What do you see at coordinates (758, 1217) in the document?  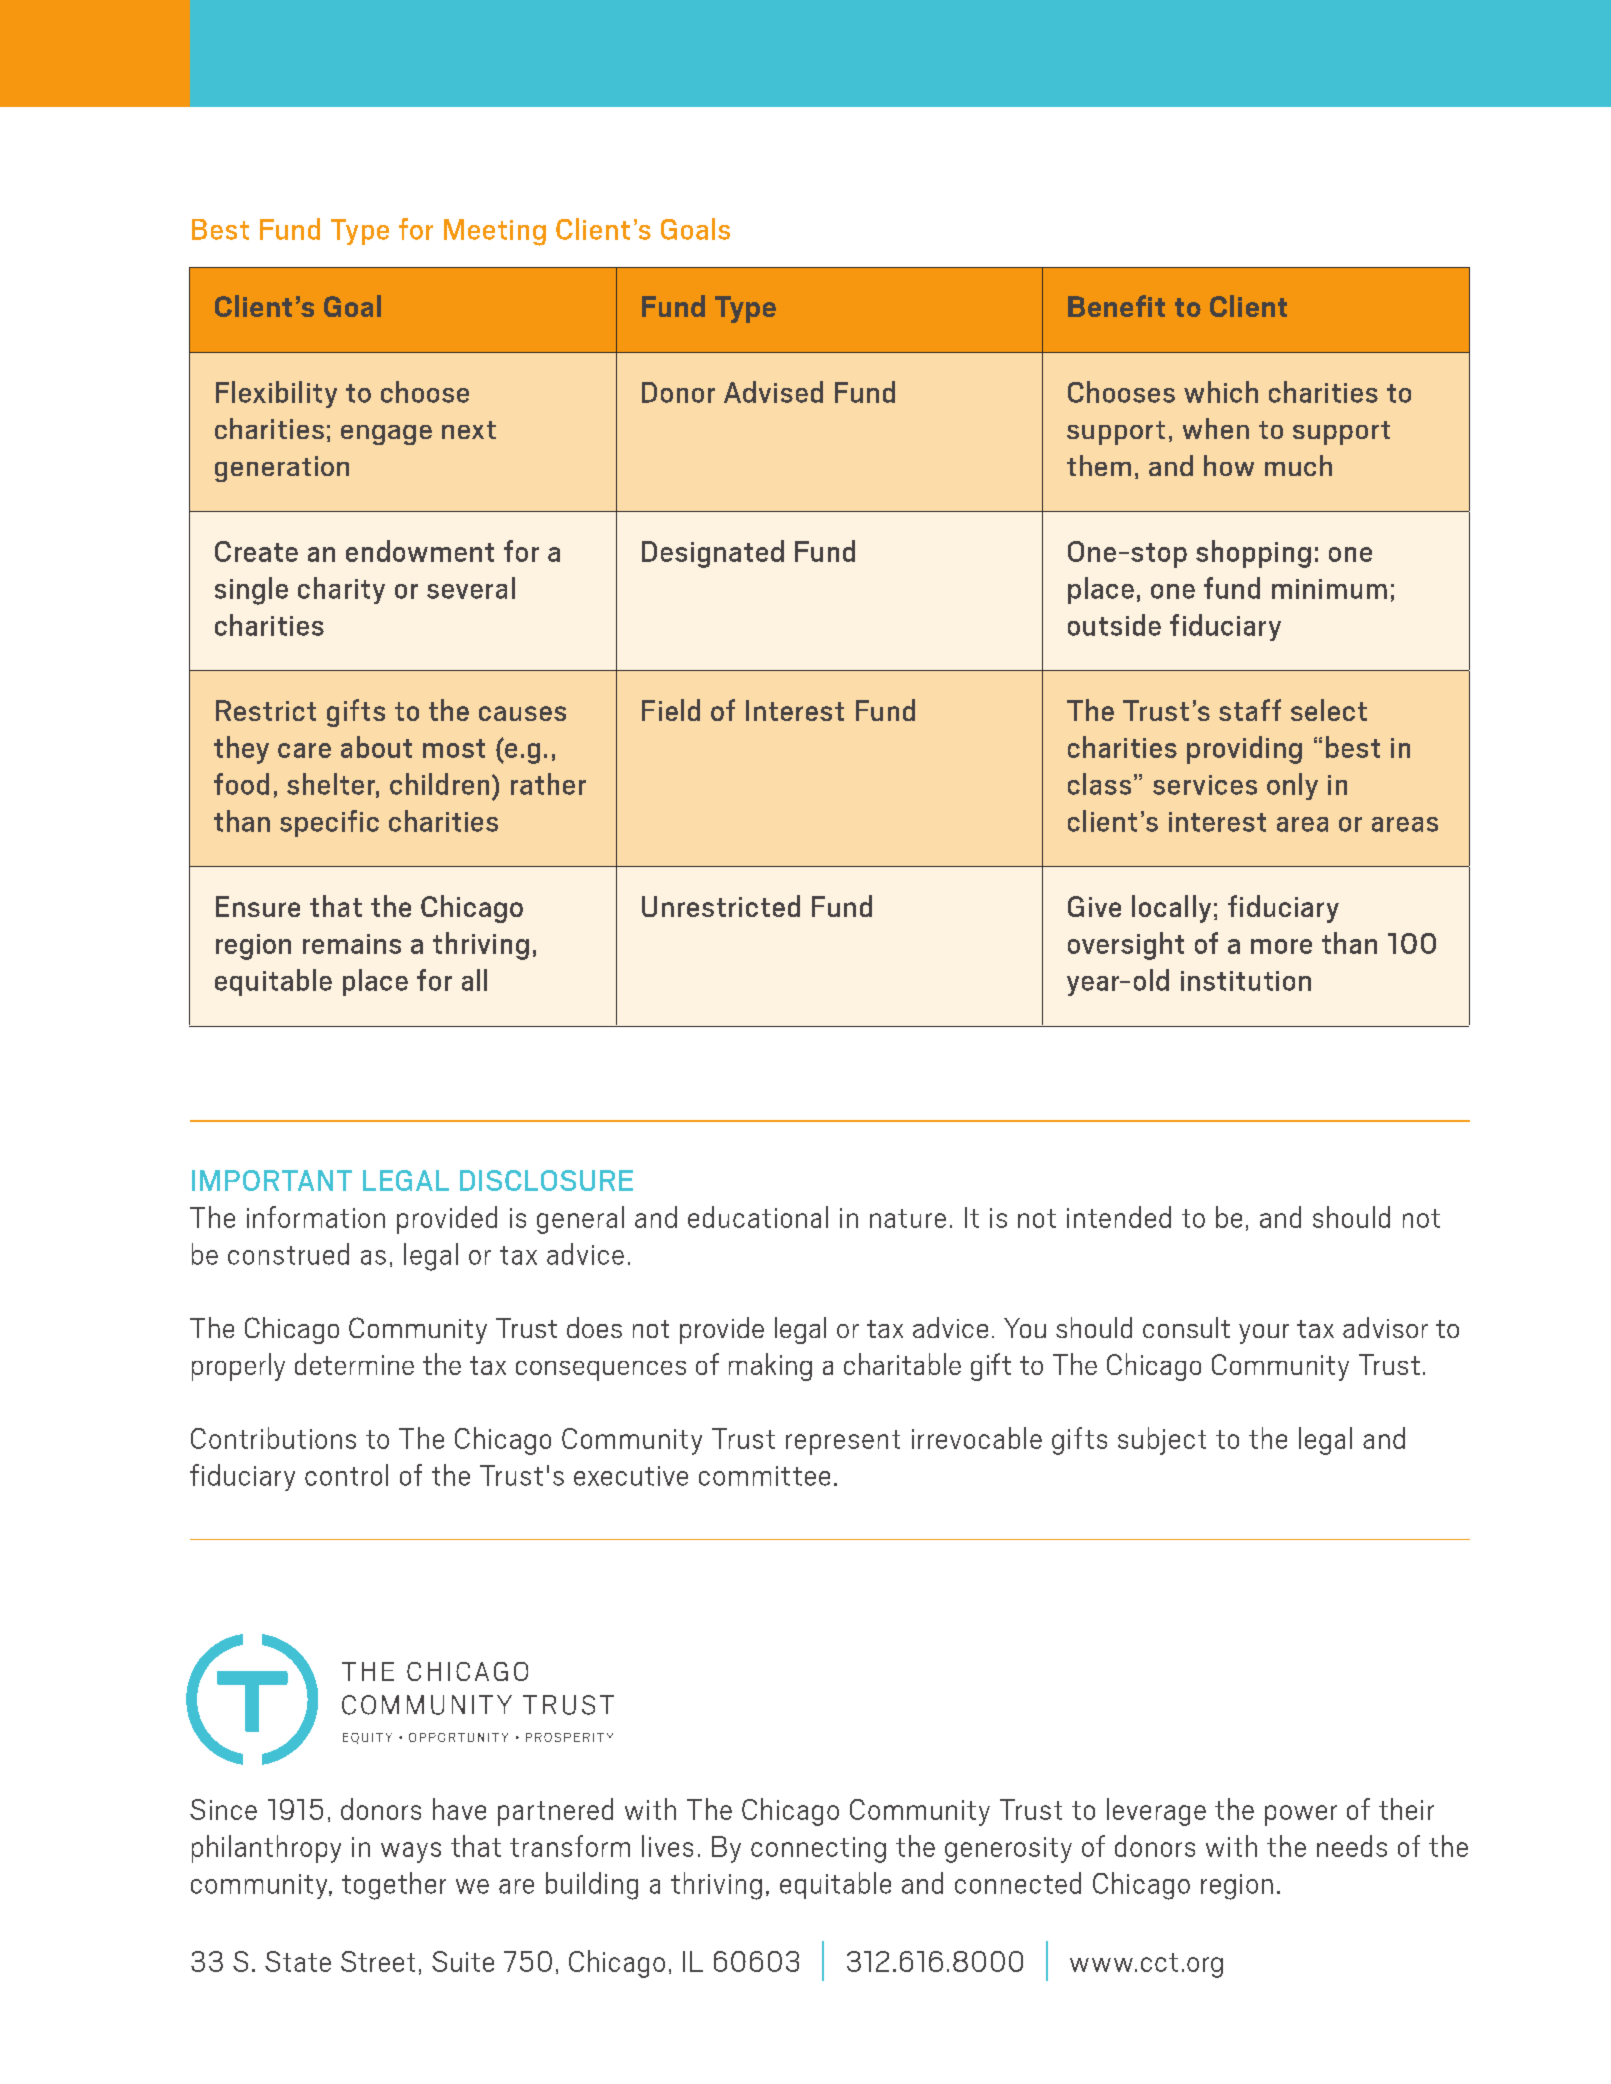 I see `educational` at bounding box center [758, 1217].
